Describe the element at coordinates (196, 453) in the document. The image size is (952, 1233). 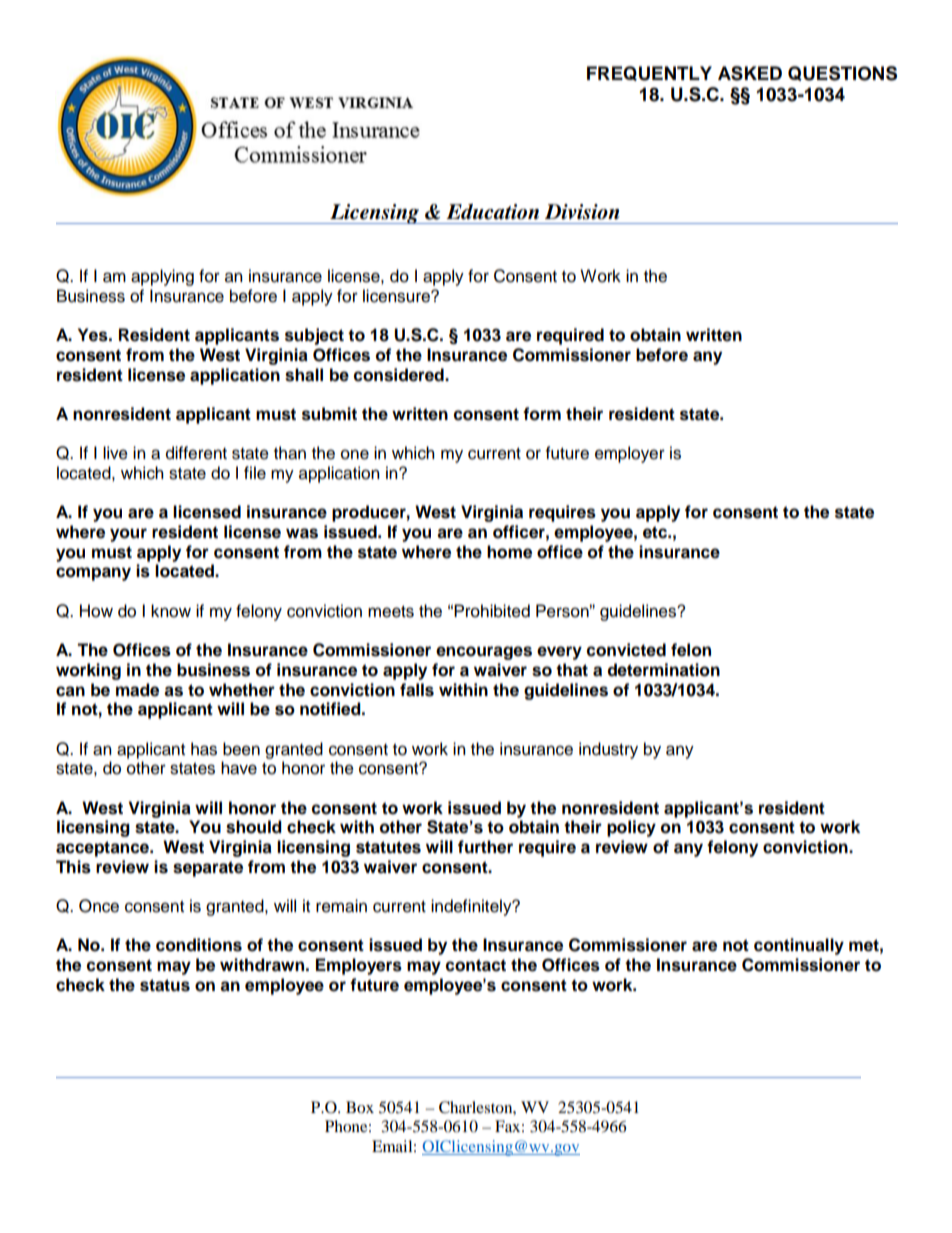
I see `different` at that location.
